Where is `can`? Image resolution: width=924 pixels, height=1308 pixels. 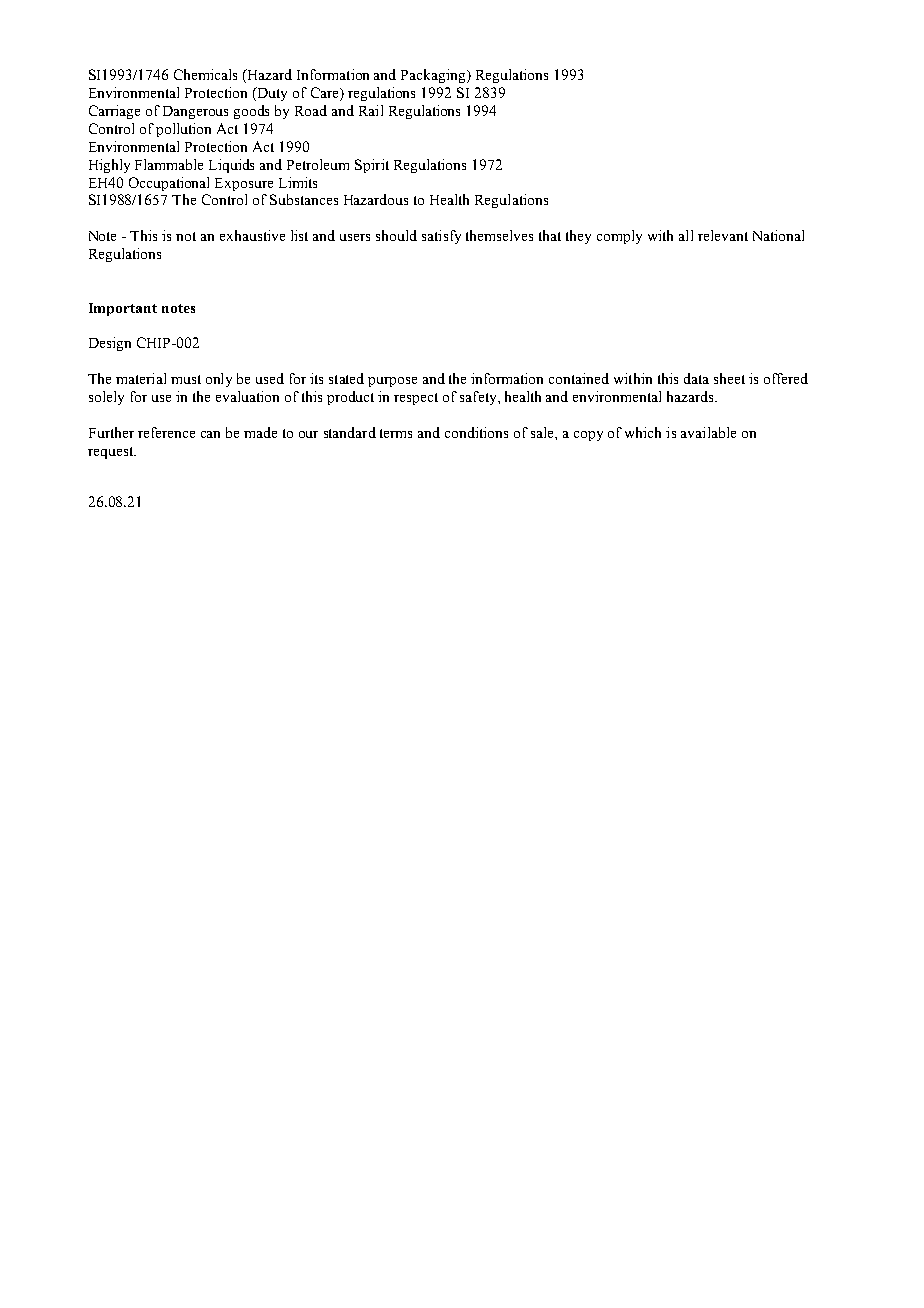
can is located at coordinates (210, 434).
